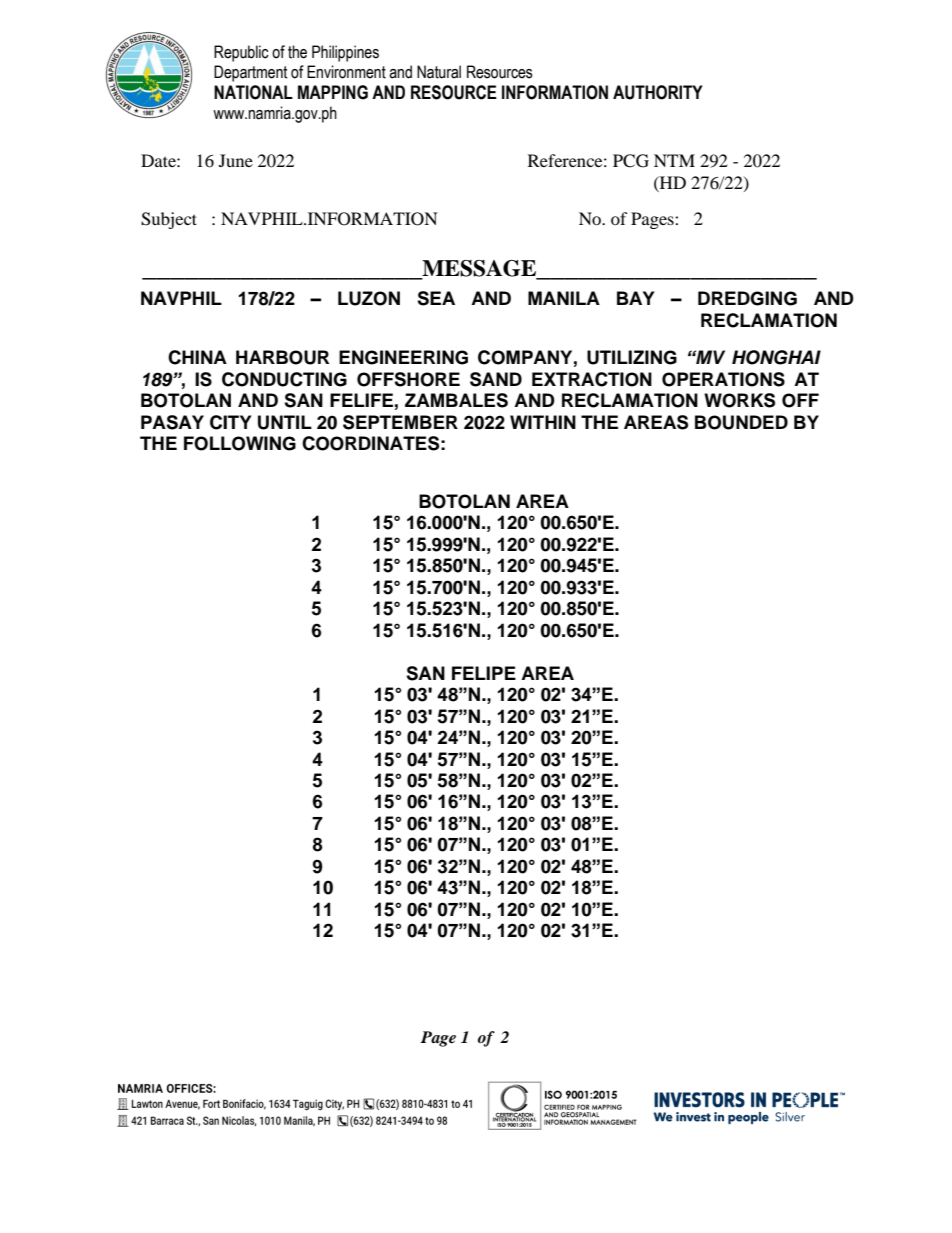  I want to click on SEPTEMBER, so click(400, 422).
